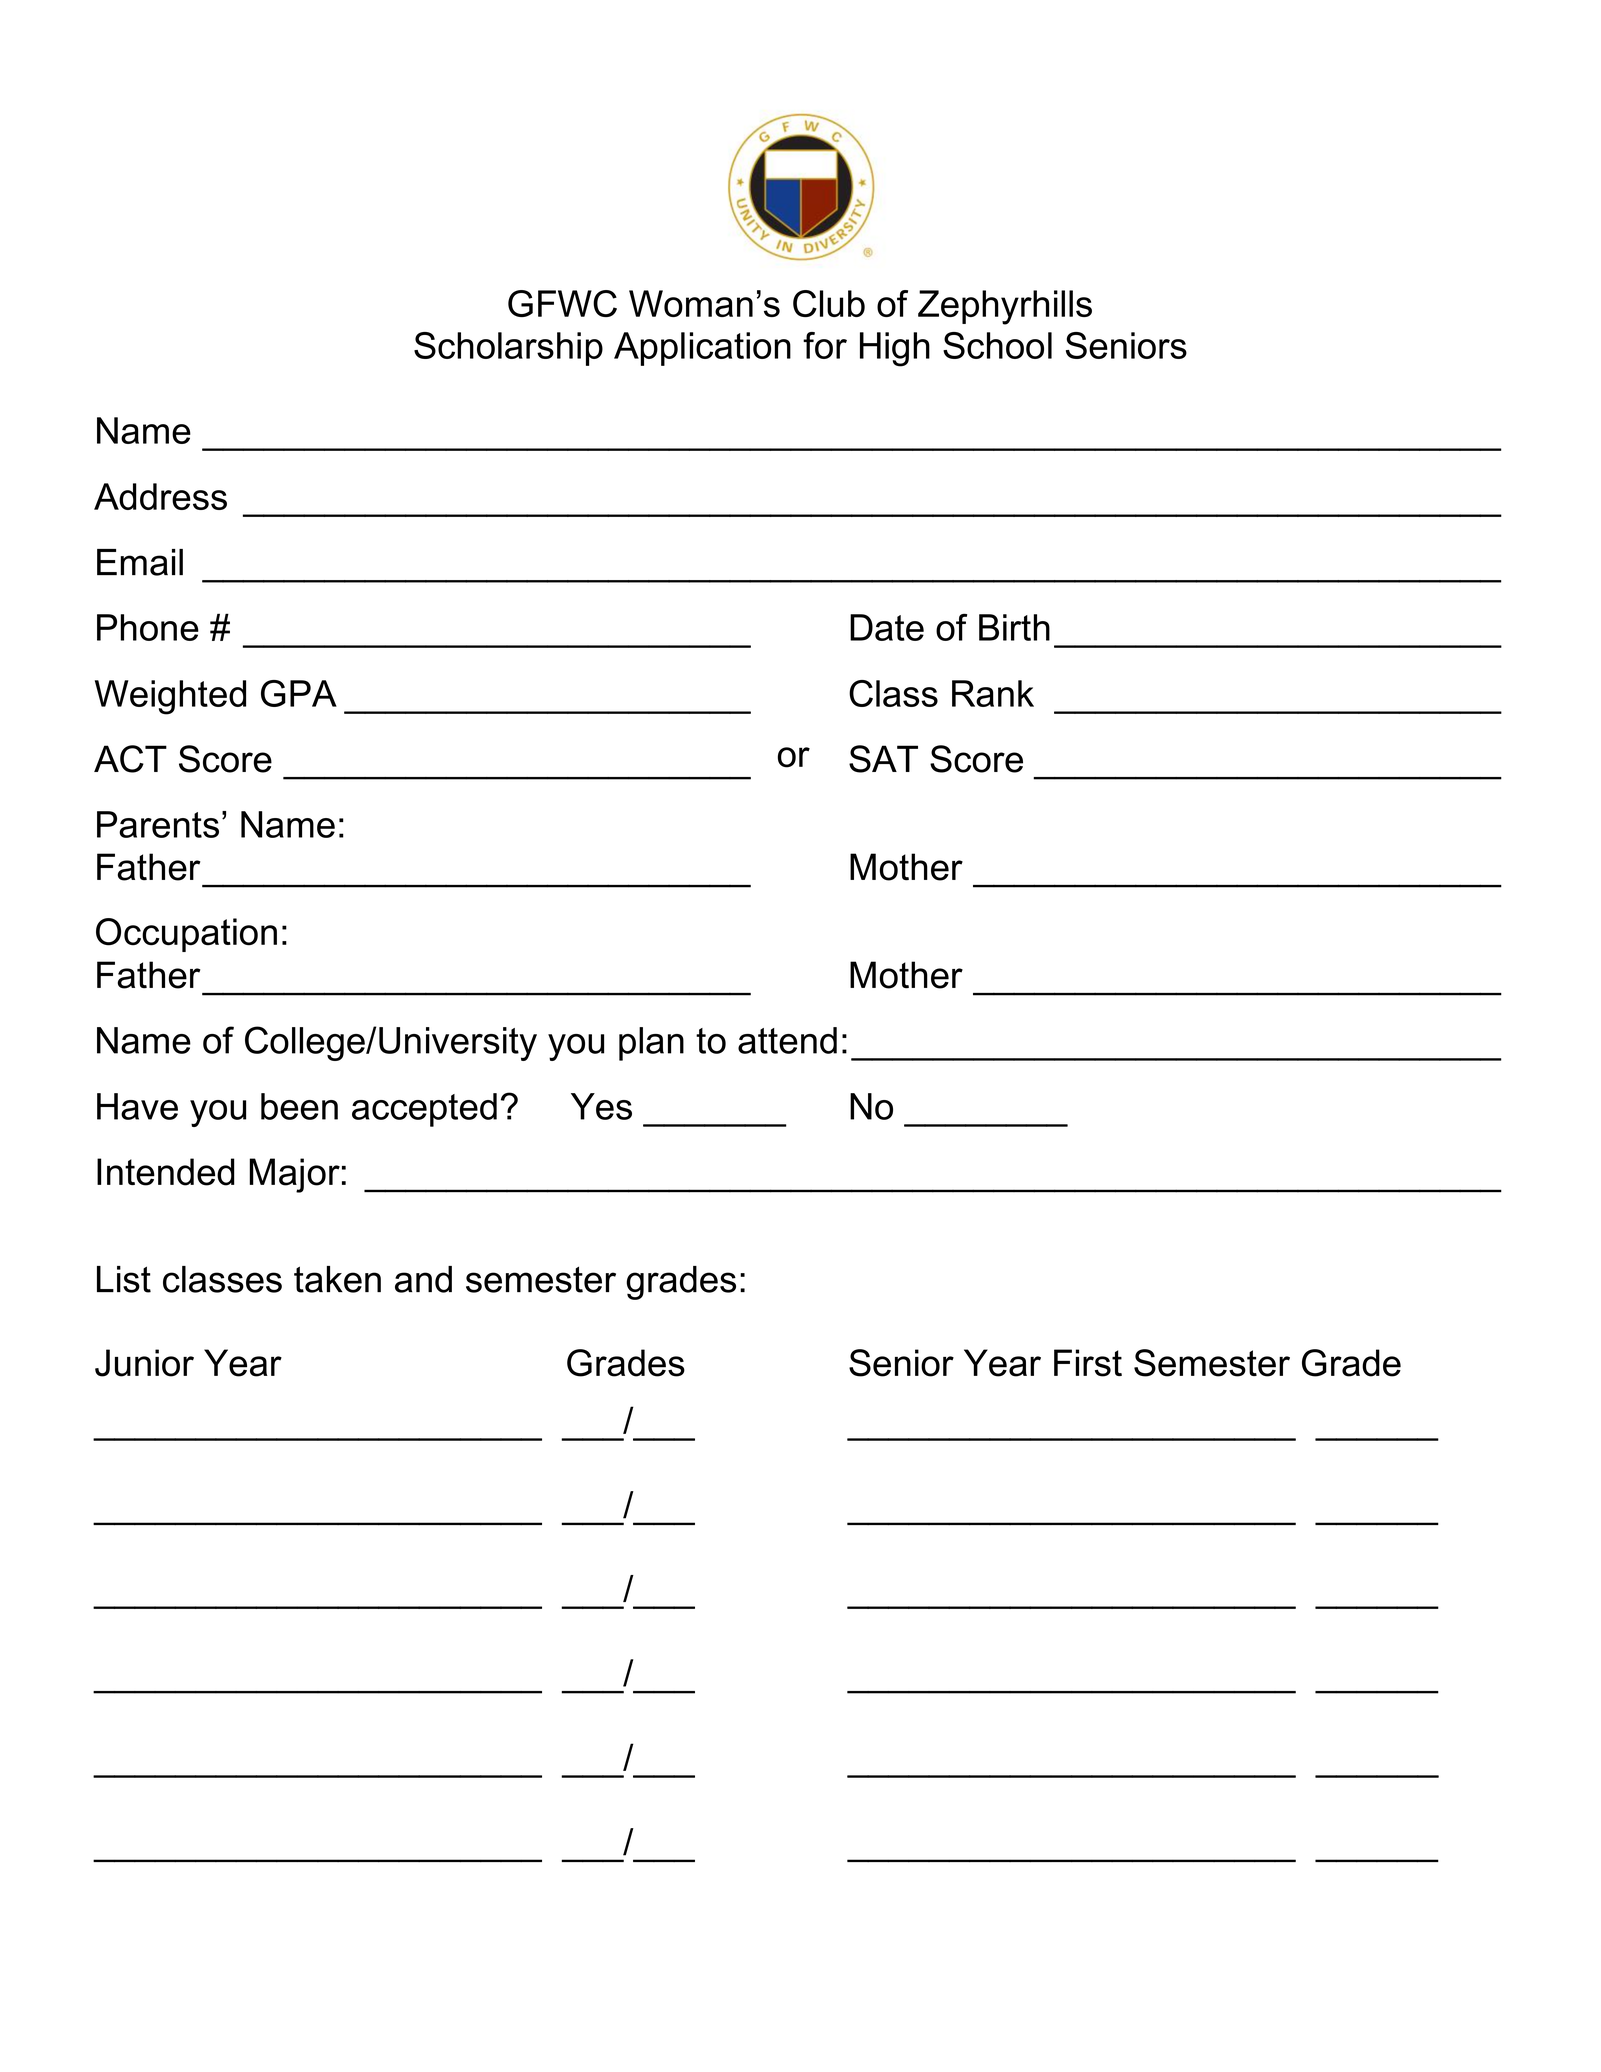  Describe the element at coordinates (993, 693) in the document. I see `Rank` at that location.
